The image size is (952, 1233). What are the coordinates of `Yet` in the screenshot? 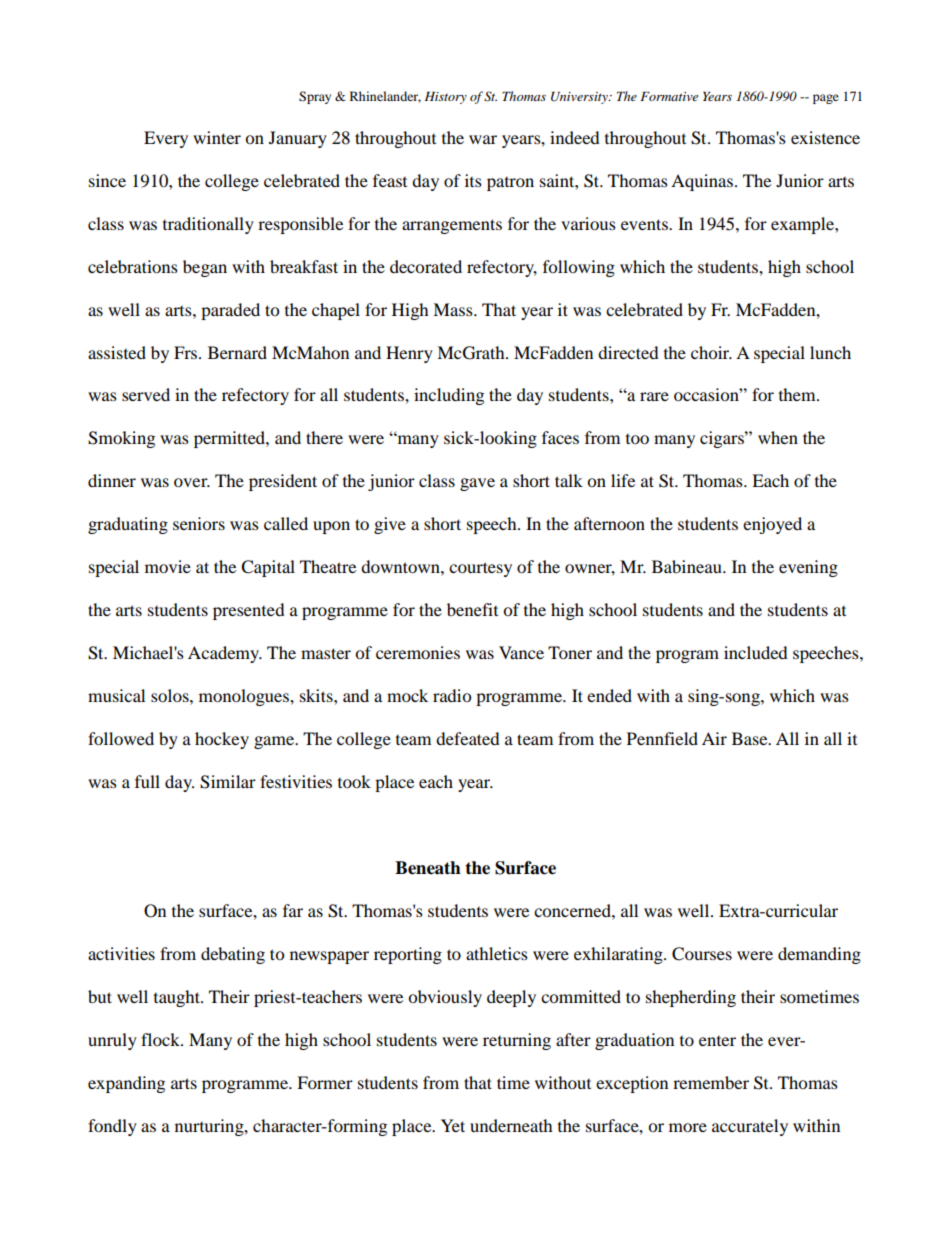 It's located at (453, 1125).
